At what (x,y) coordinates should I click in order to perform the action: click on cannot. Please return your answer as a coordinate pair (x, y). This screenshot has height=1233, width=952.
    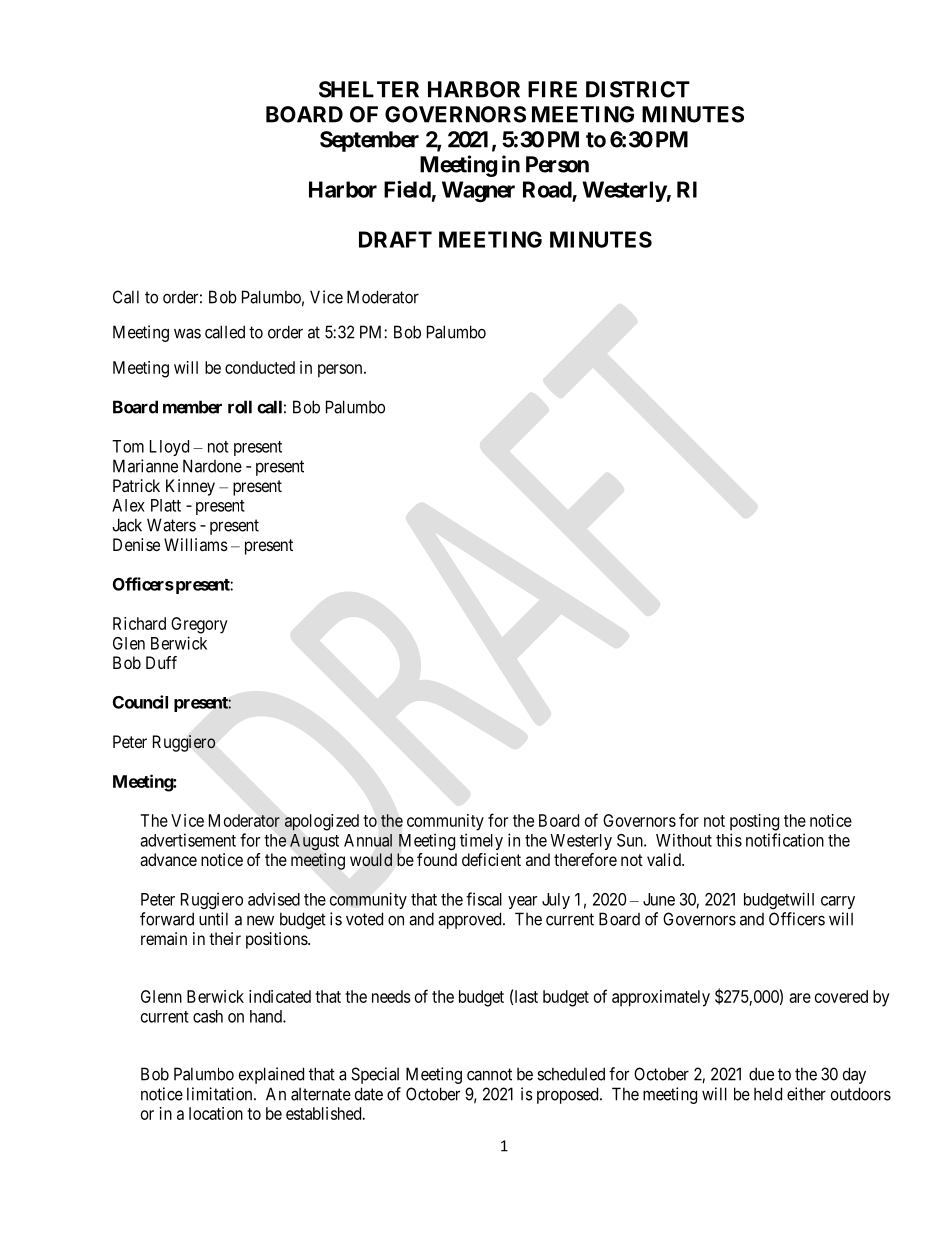
    Looking at the image, I should click on (489, 1074).
